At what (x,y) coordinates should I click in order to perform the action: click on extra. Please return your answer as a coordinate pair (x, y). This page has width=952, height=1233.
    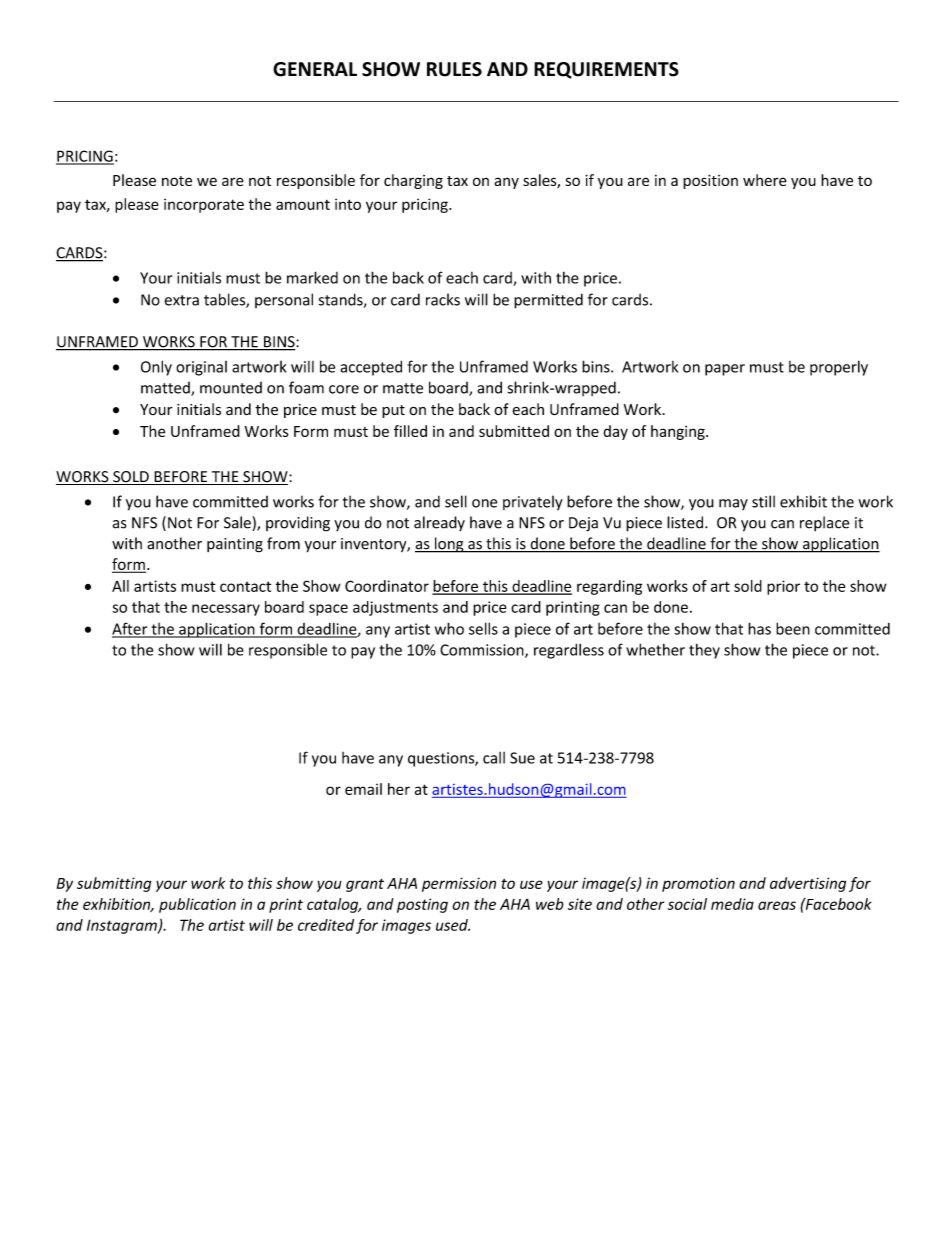
    Looking at the image, I should click on (181, 300).
